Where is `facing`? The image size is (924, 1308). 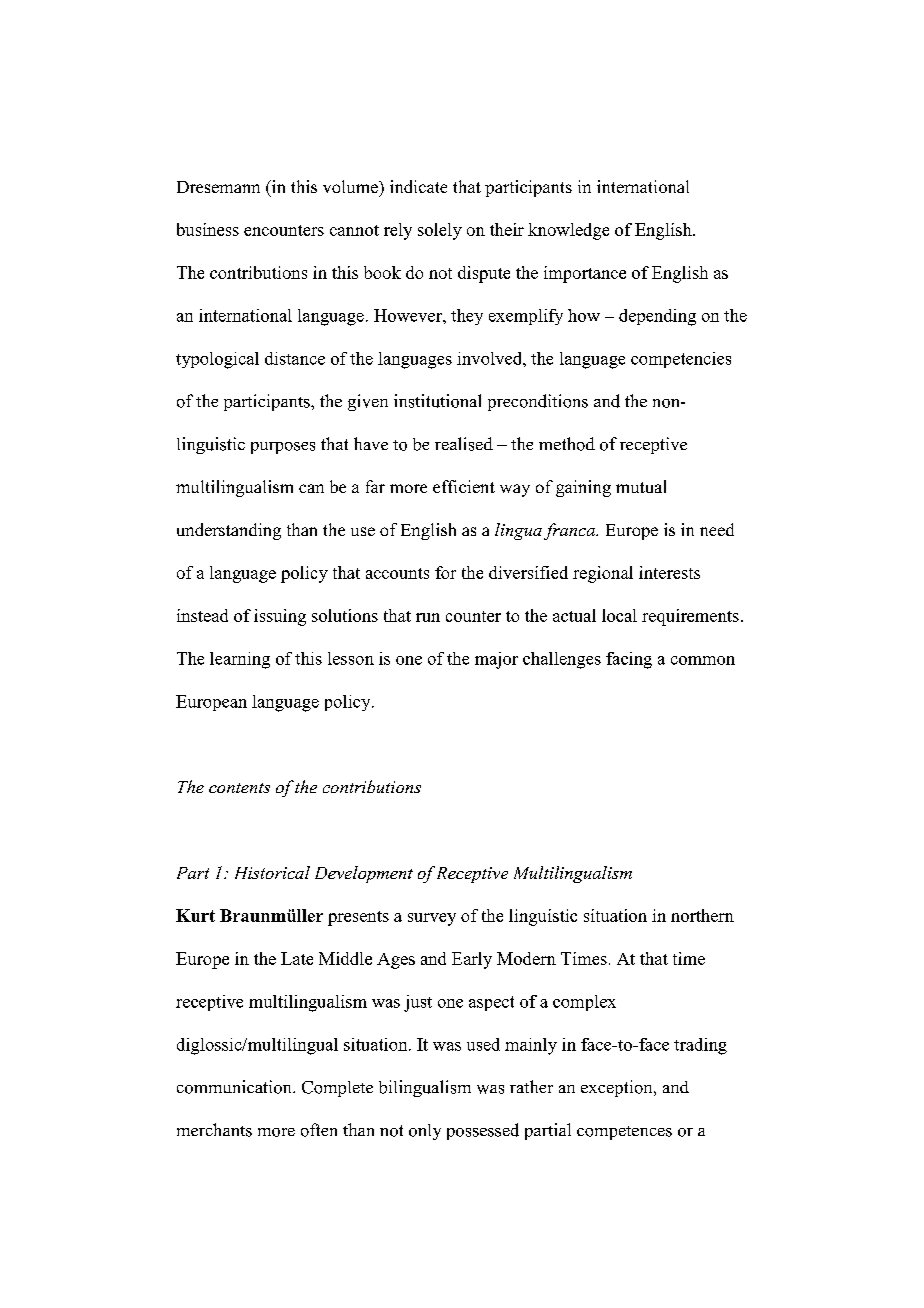
facing is located at coordinates (629, 660).
